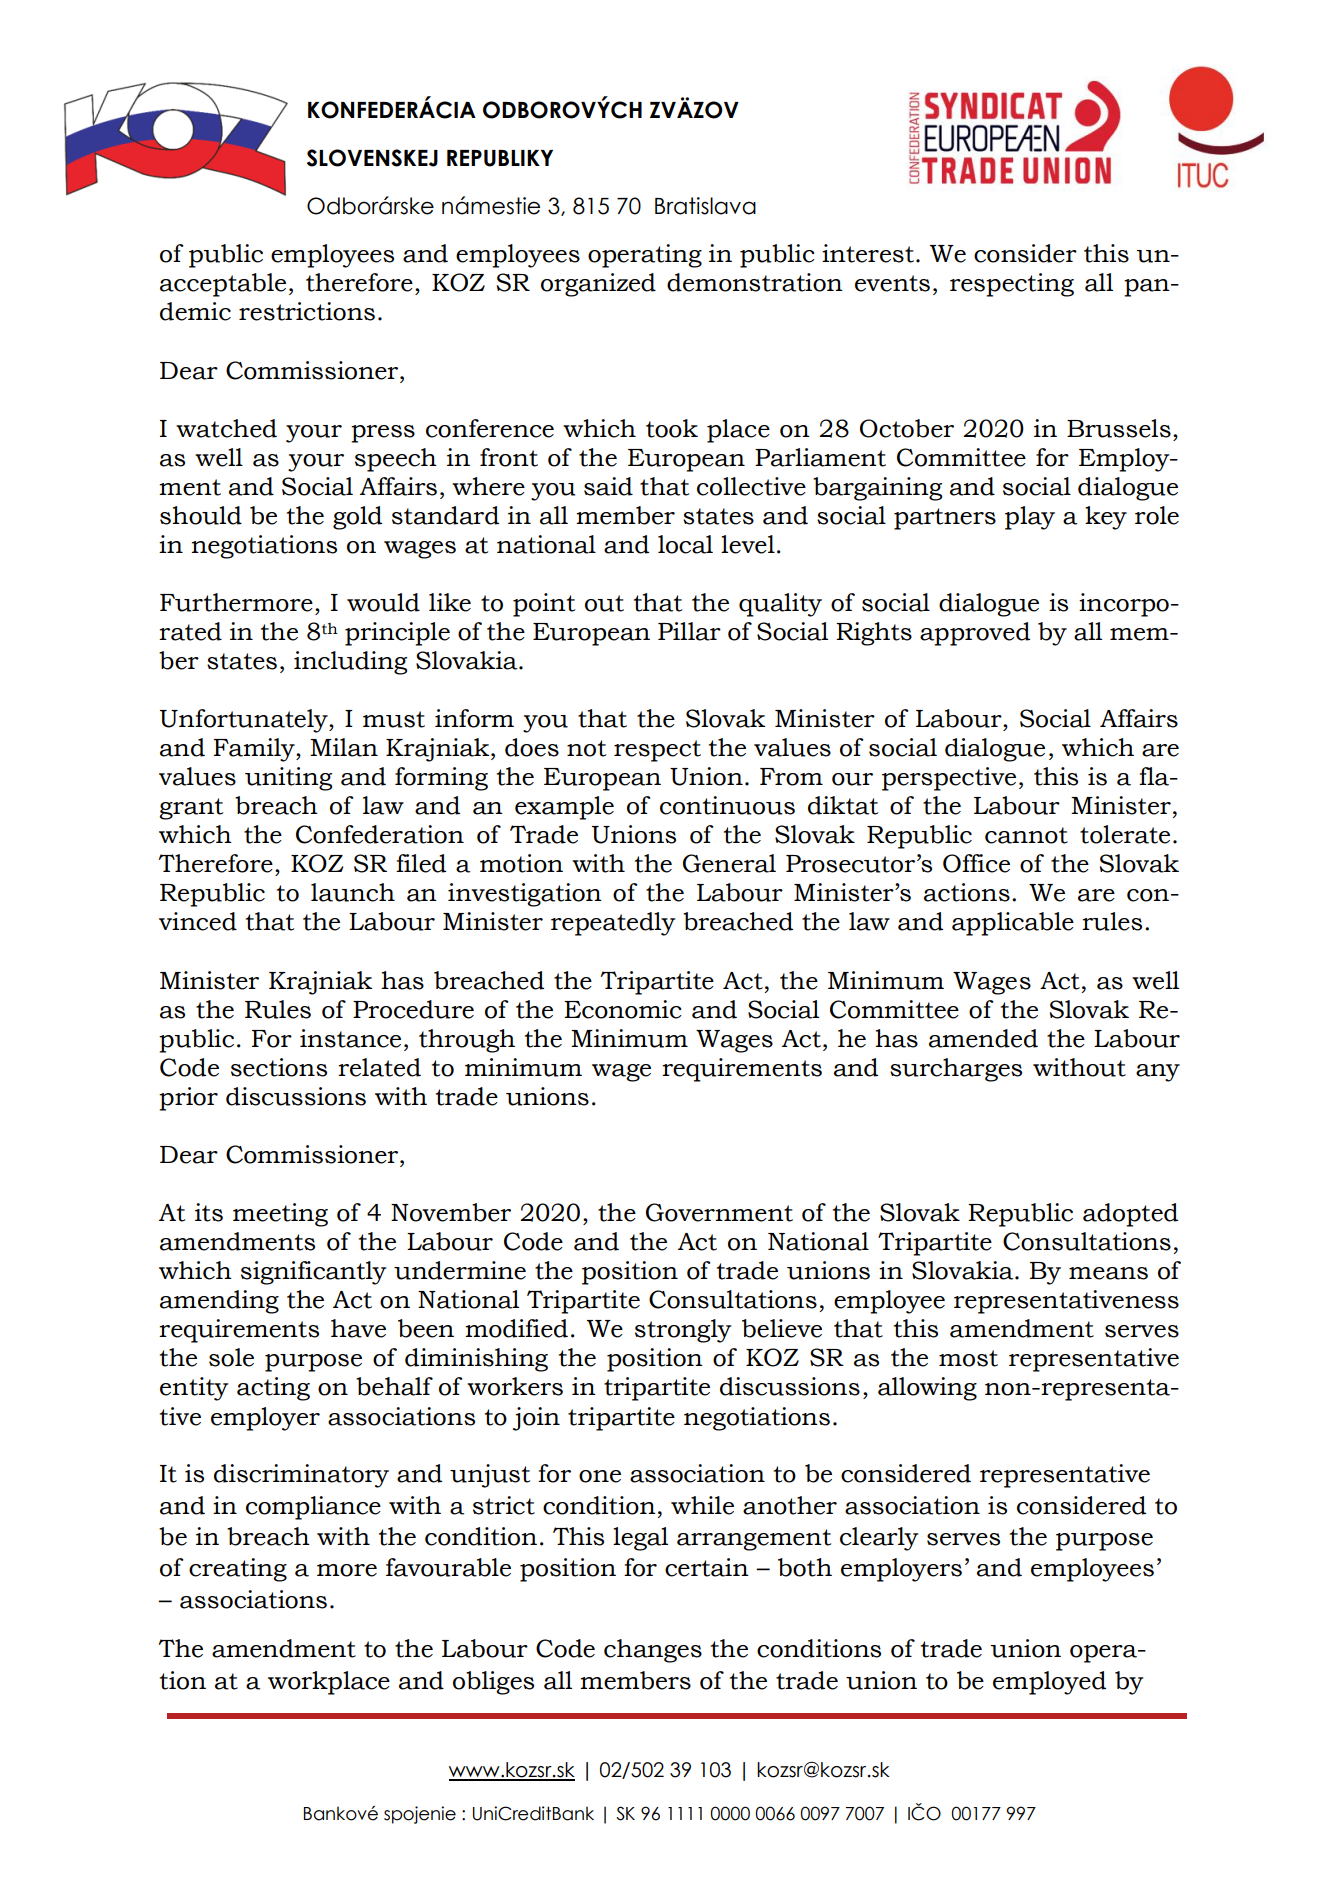 The width and height of the document is (1339, 1894). Describe the element at coordinates (353, 892) in the document. I see `launch` at that location.
